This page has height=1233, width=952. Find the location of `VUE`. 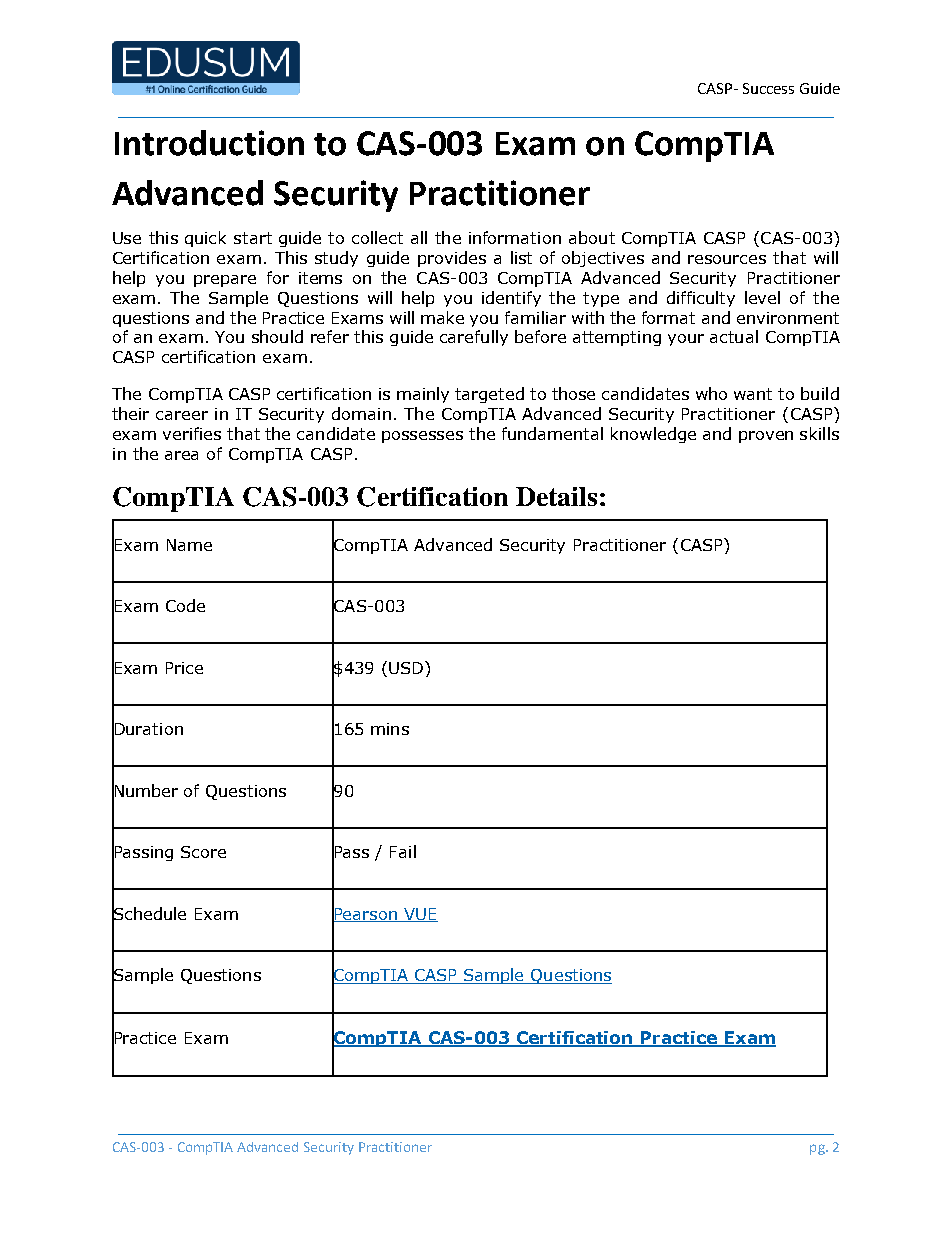

VUE is located at coordinates (420, 915).
